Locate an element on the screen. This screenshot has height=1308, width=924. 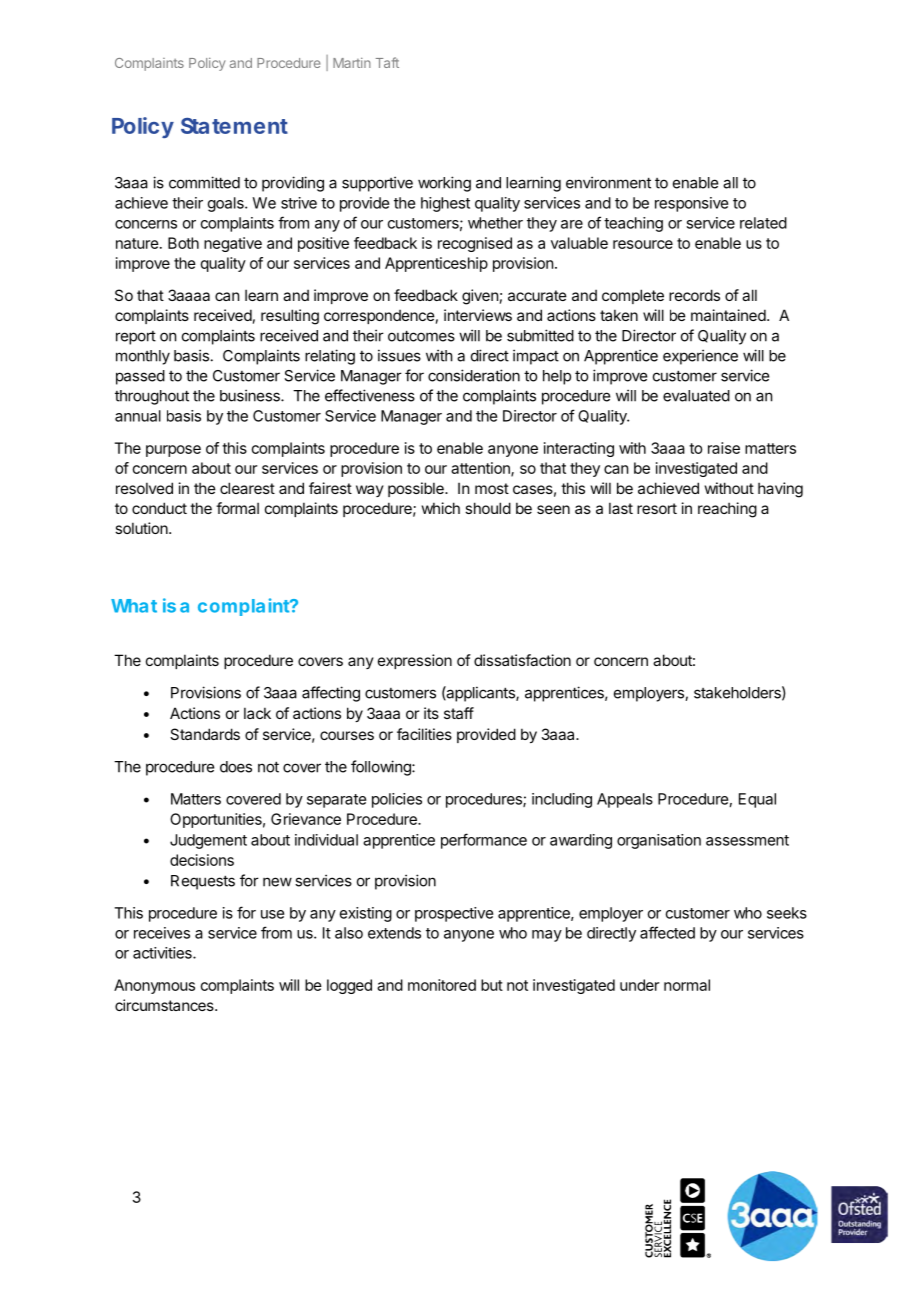
activities is located at coordinates (163, 953).
